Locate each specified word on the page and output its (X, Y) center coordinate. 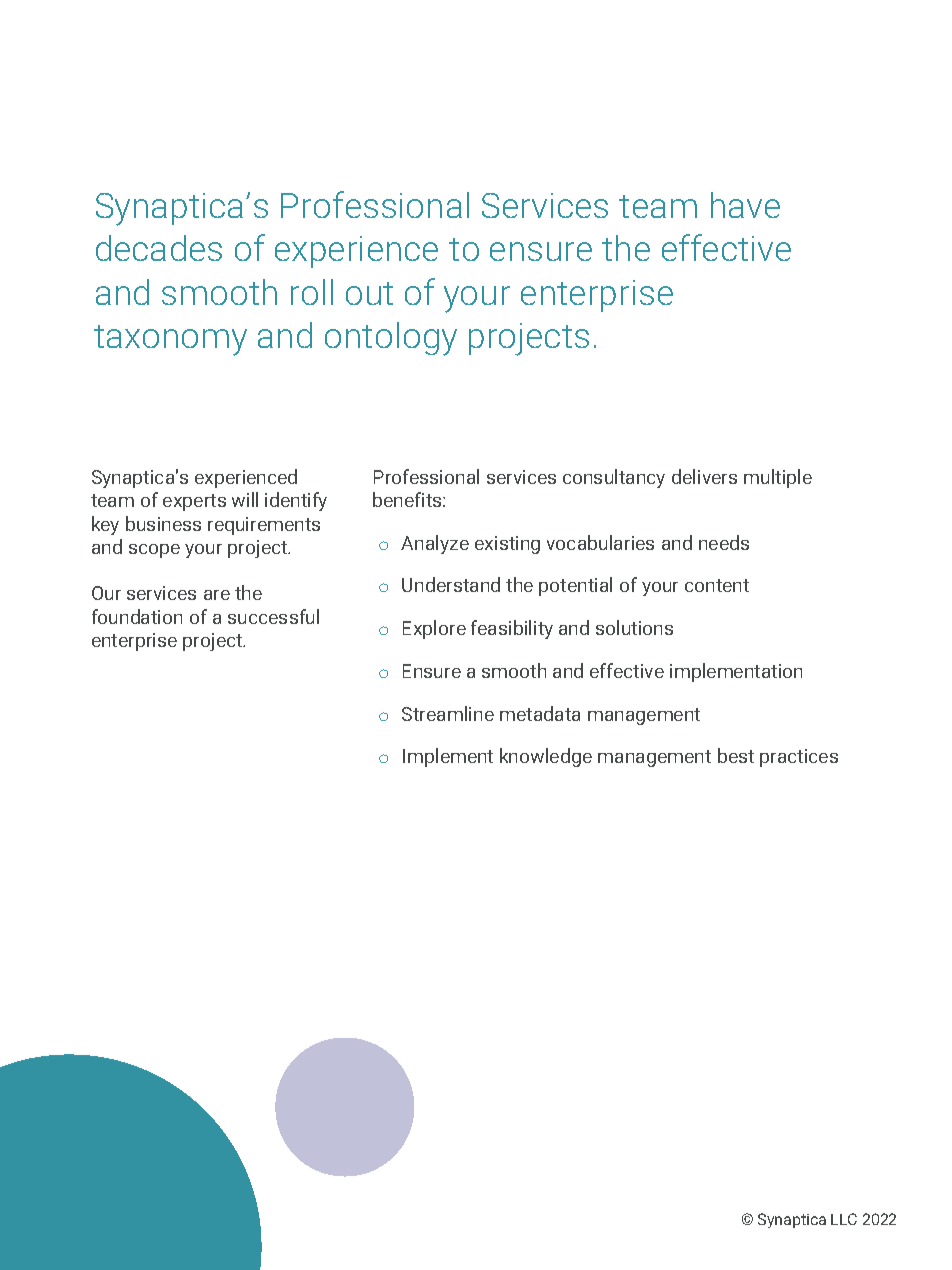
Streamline (448, 713)
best (736, 755)
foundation (137, 616)
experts (194, 502)
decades (159, 248)
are (217, 595)
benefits (408, 499)
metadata (540, 713)
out (369, 293)
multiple (778, 478)
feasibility (512, 629)
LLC (844, 1219)
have (745, 205)
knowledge (546, 757)
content (717, 585)
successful (273, 616)
